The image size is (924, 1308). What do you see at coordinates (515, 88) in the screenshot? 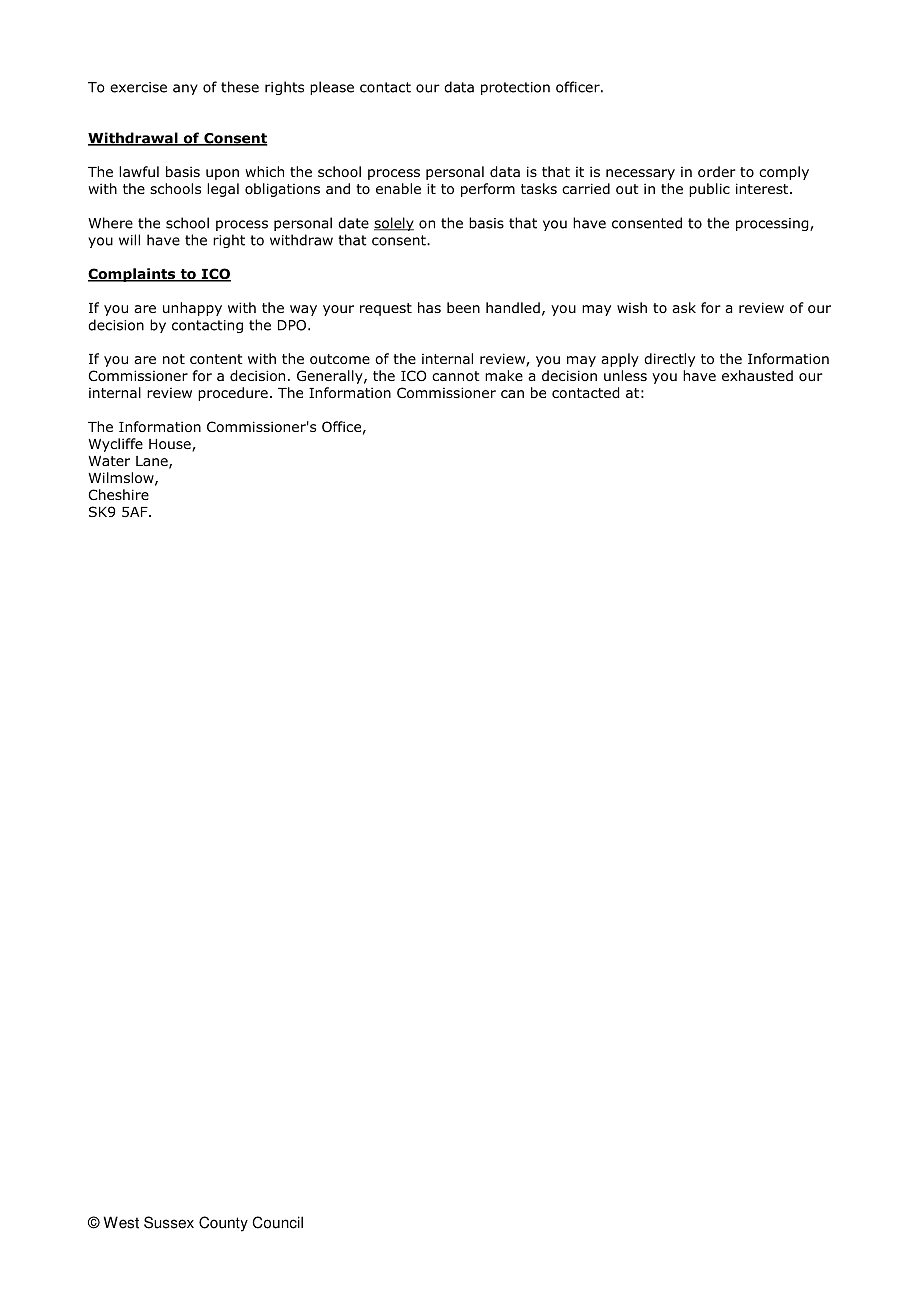
I see `protection` at bounding box center [515, 88].
